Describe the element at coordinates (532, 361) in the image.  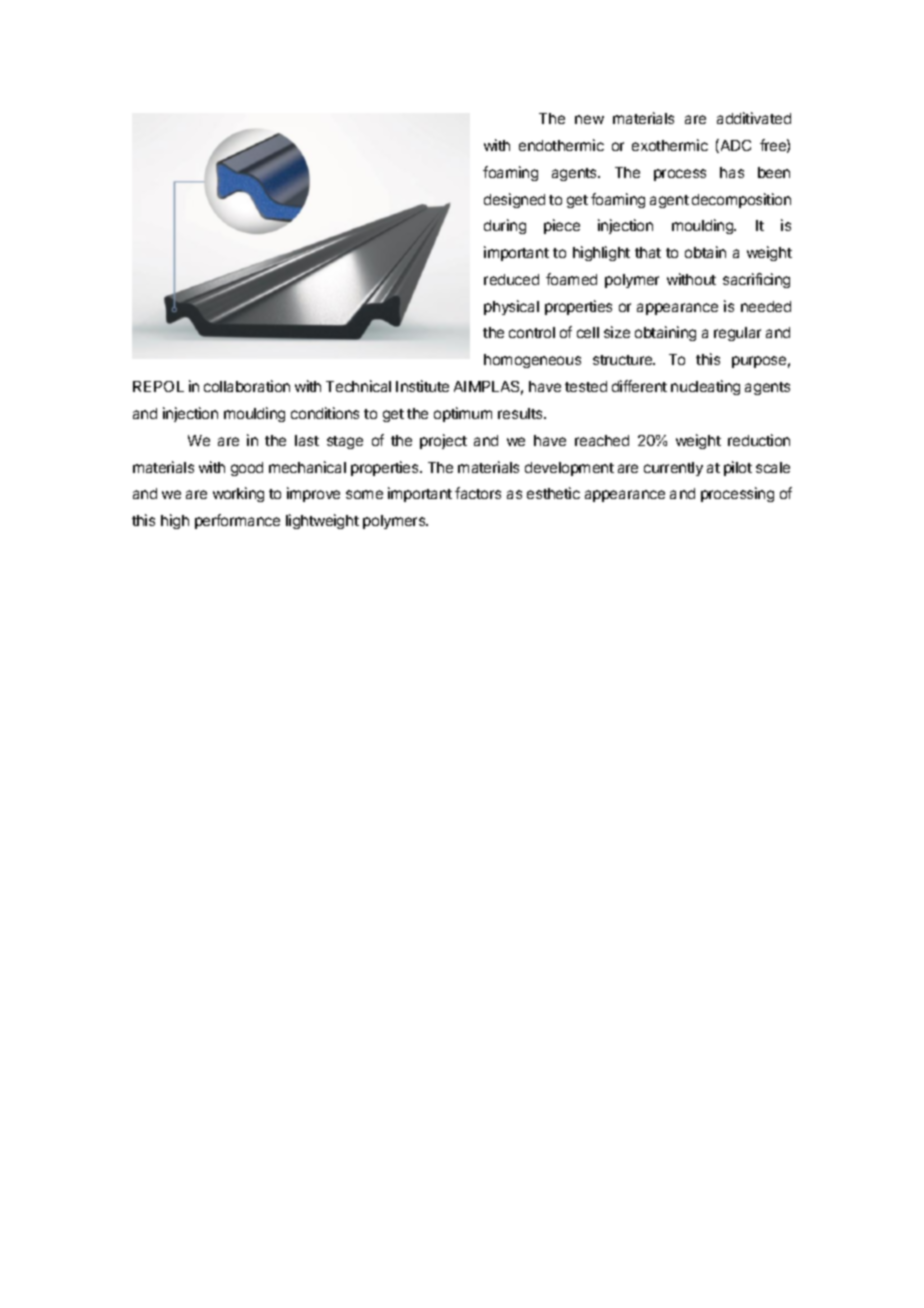
I see `homogeneous` at that location.
